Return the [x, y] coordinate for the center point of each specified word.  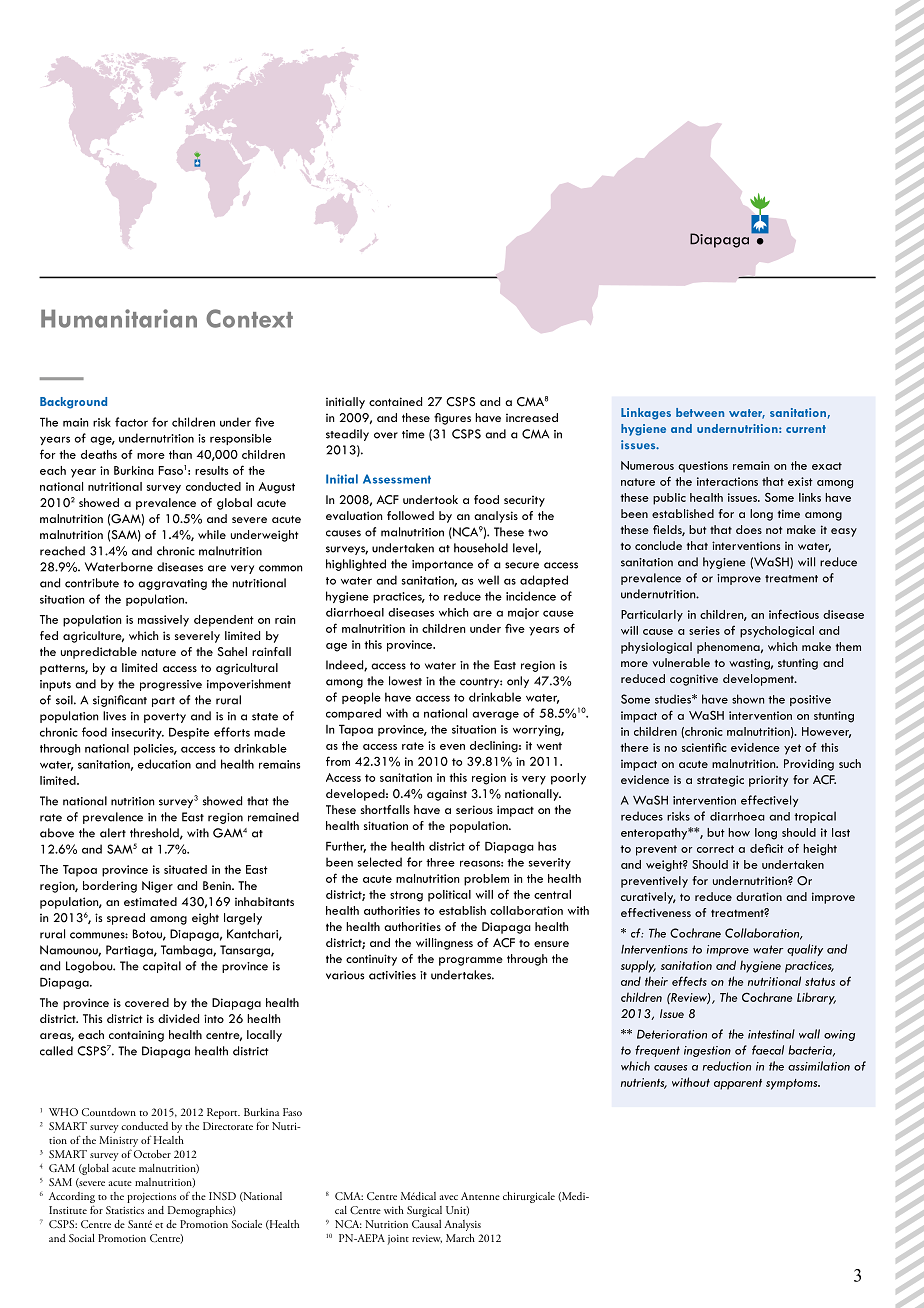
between [700, 412]
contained [395, 401]
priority [768, 781]
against [447, 795]
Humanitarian [119, 318]
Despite [189, 733]
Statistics [125, 1210]
